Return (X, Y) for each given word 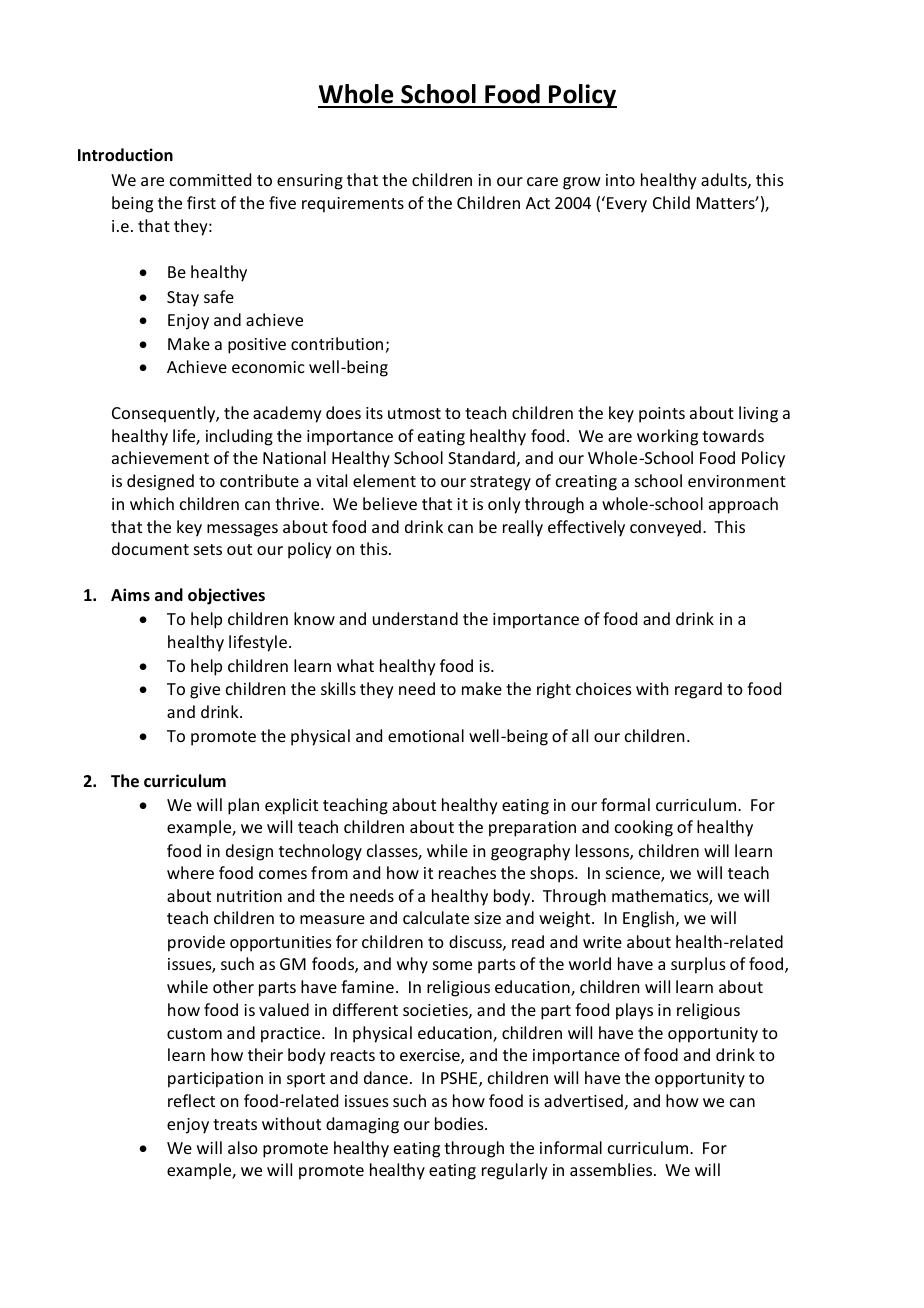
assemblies (612, 1169)
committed (210, 179)
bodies (460, 1123)
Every (627, 205)
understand (415, 618)
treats (235, 1124)
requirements (353, 205)
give (205, 691)
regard (698, 690)
